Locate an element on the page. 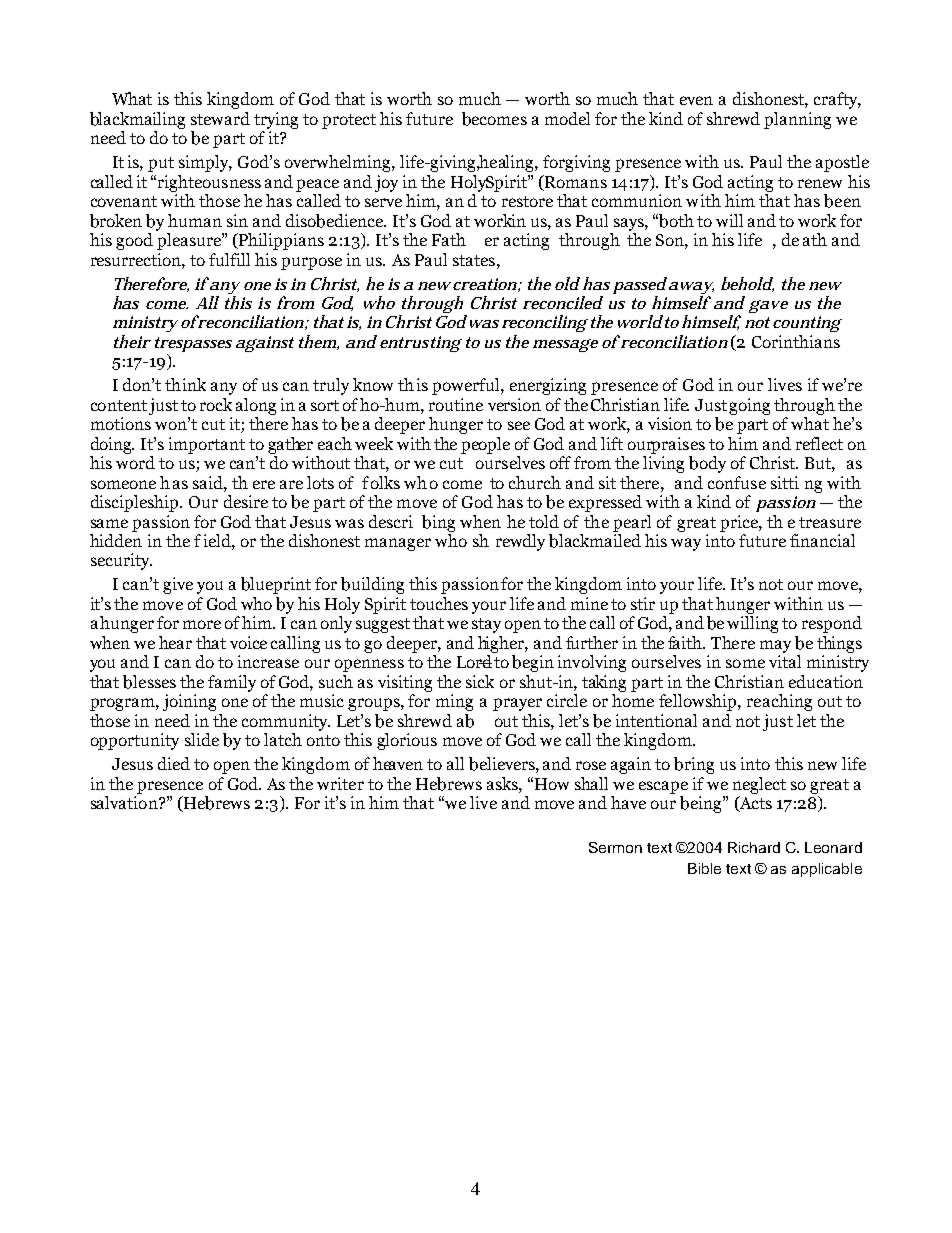 Image resolution: width=952 pixels, height=1233 pixels. salvation is located at coordinates (125, 801).
